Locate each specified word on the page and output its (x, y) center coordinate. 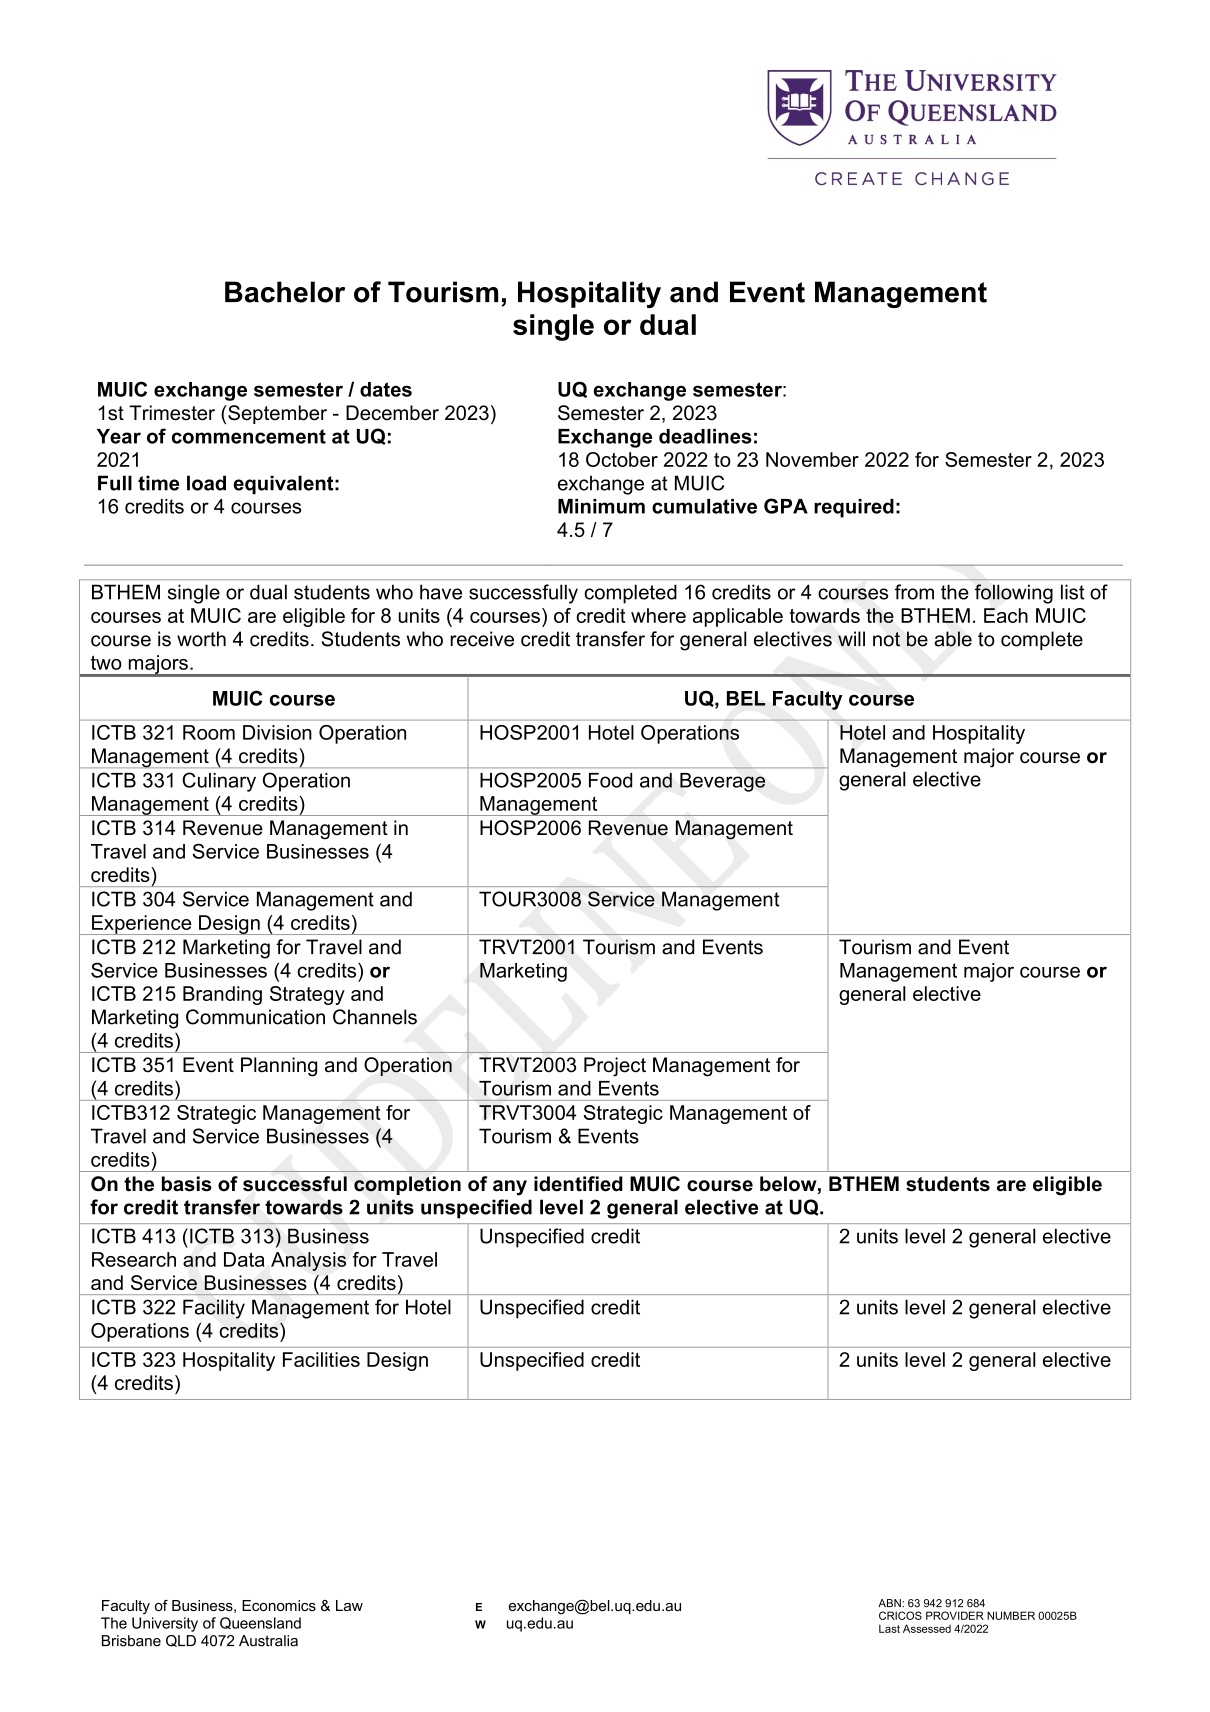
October (622, 459)
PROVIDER (955, 1615)
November (812, 459)
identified (578, 1184)
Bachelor (285, 292)
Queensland (260, 1623)
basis (187, 1184)
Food (610, 780)
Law (349, 1605)
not (886, 639)
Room (209, 732)
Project (615, 1067)
